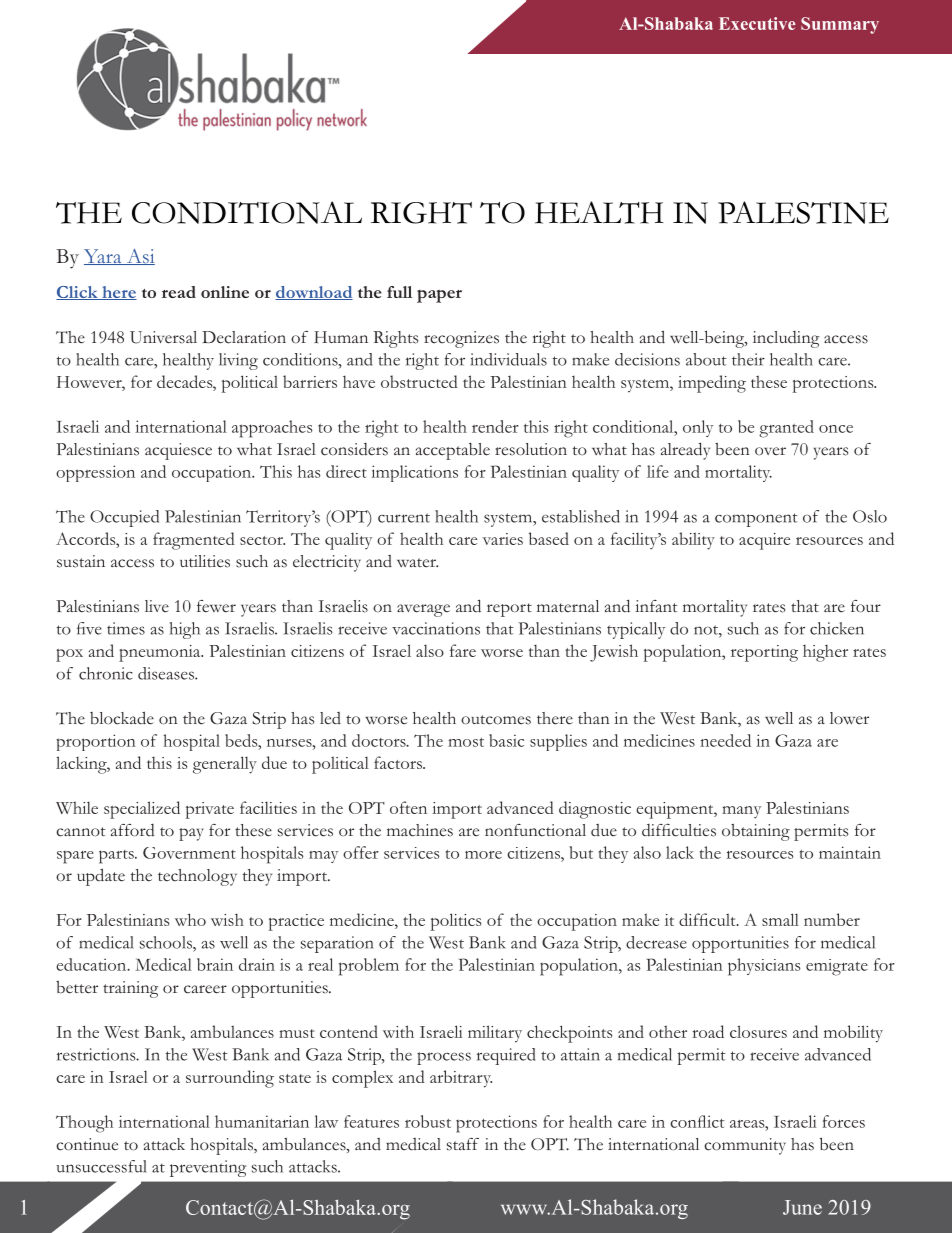 This image has height=1233, width=952. What do you see at coordinates (757, 23) in the image?
I see `Executive` at bounding box center [757, 23].
